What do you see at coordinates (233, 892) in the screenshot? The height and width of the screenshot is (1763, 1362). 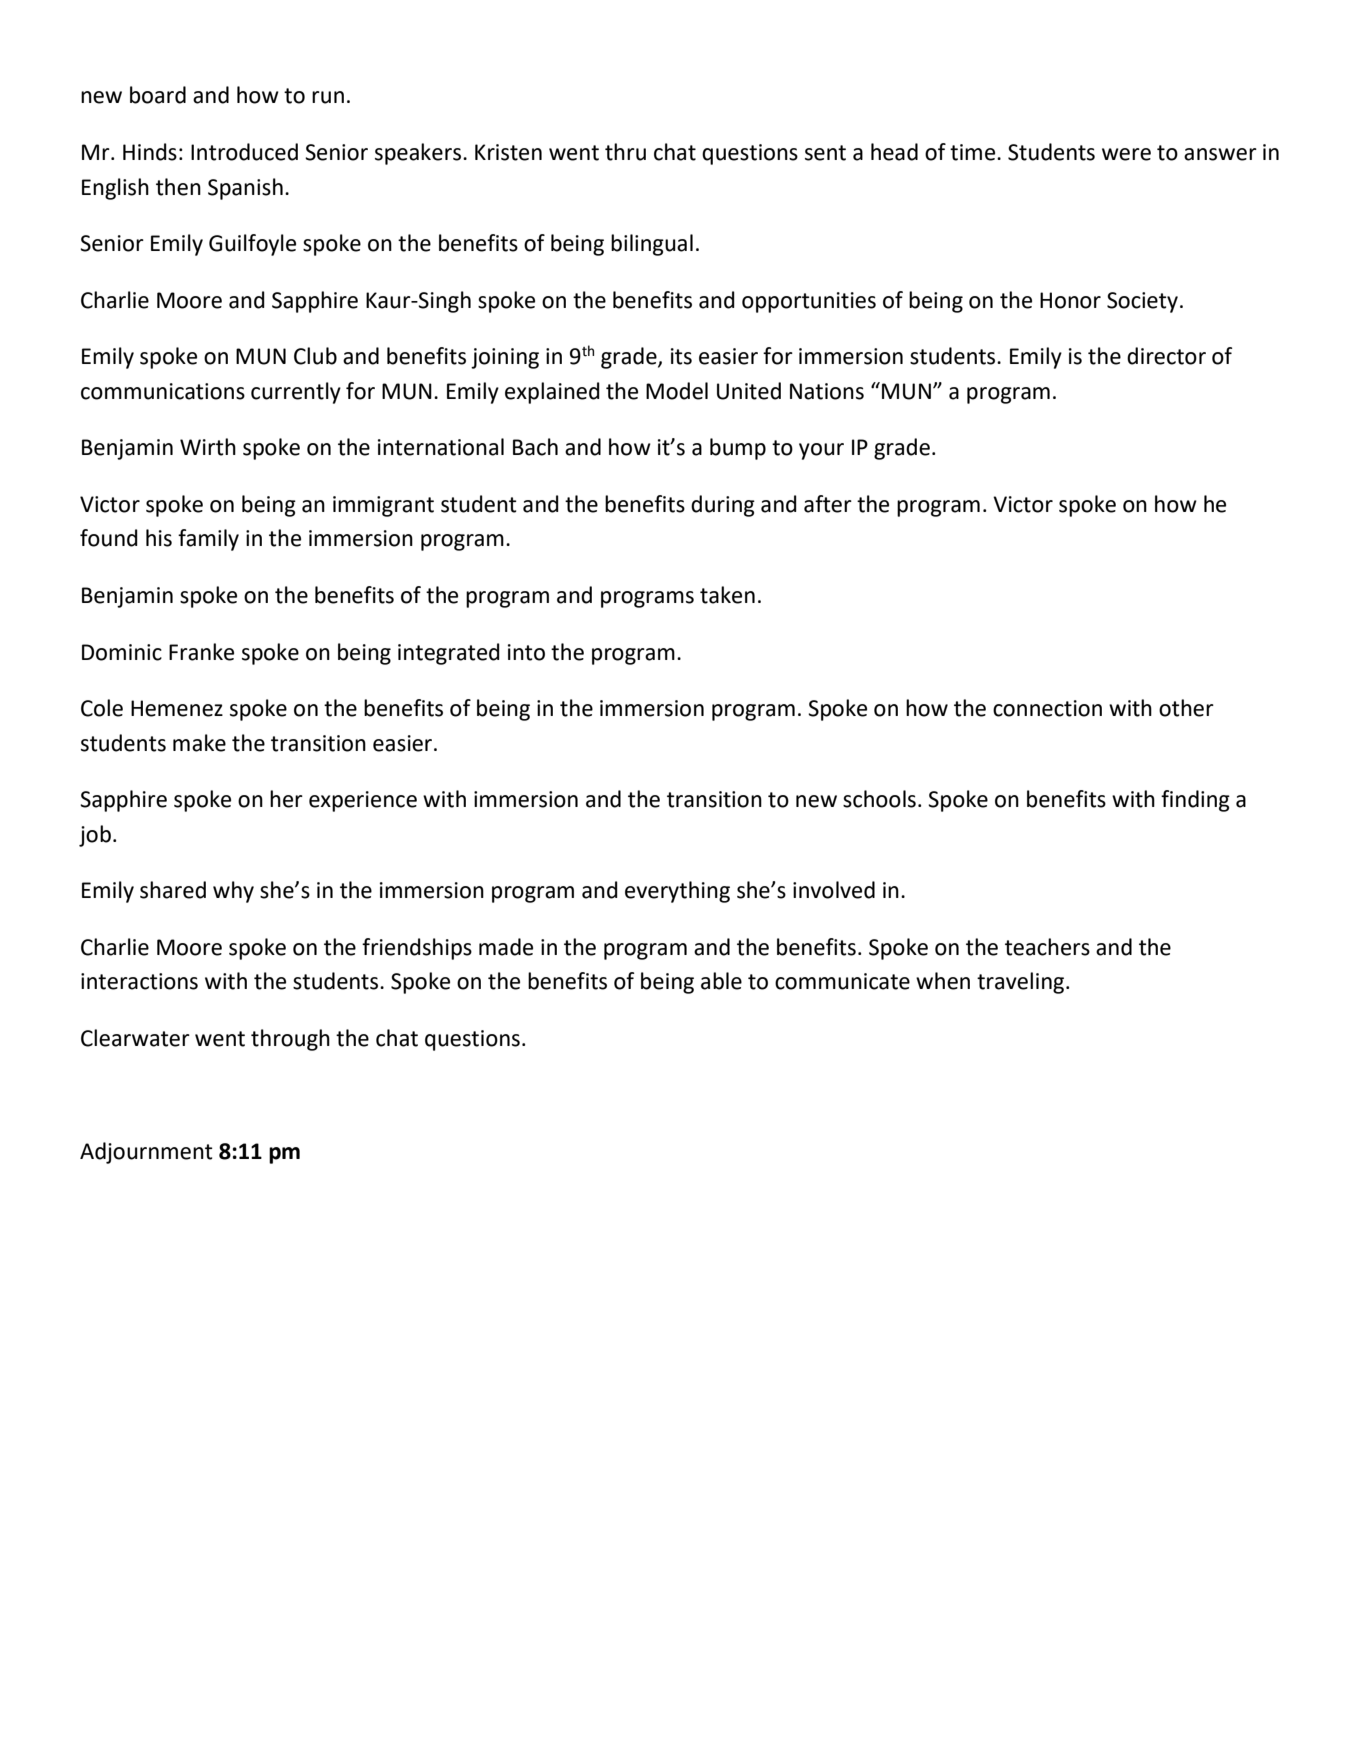 I see `why` at bounding box center [233, 892].
